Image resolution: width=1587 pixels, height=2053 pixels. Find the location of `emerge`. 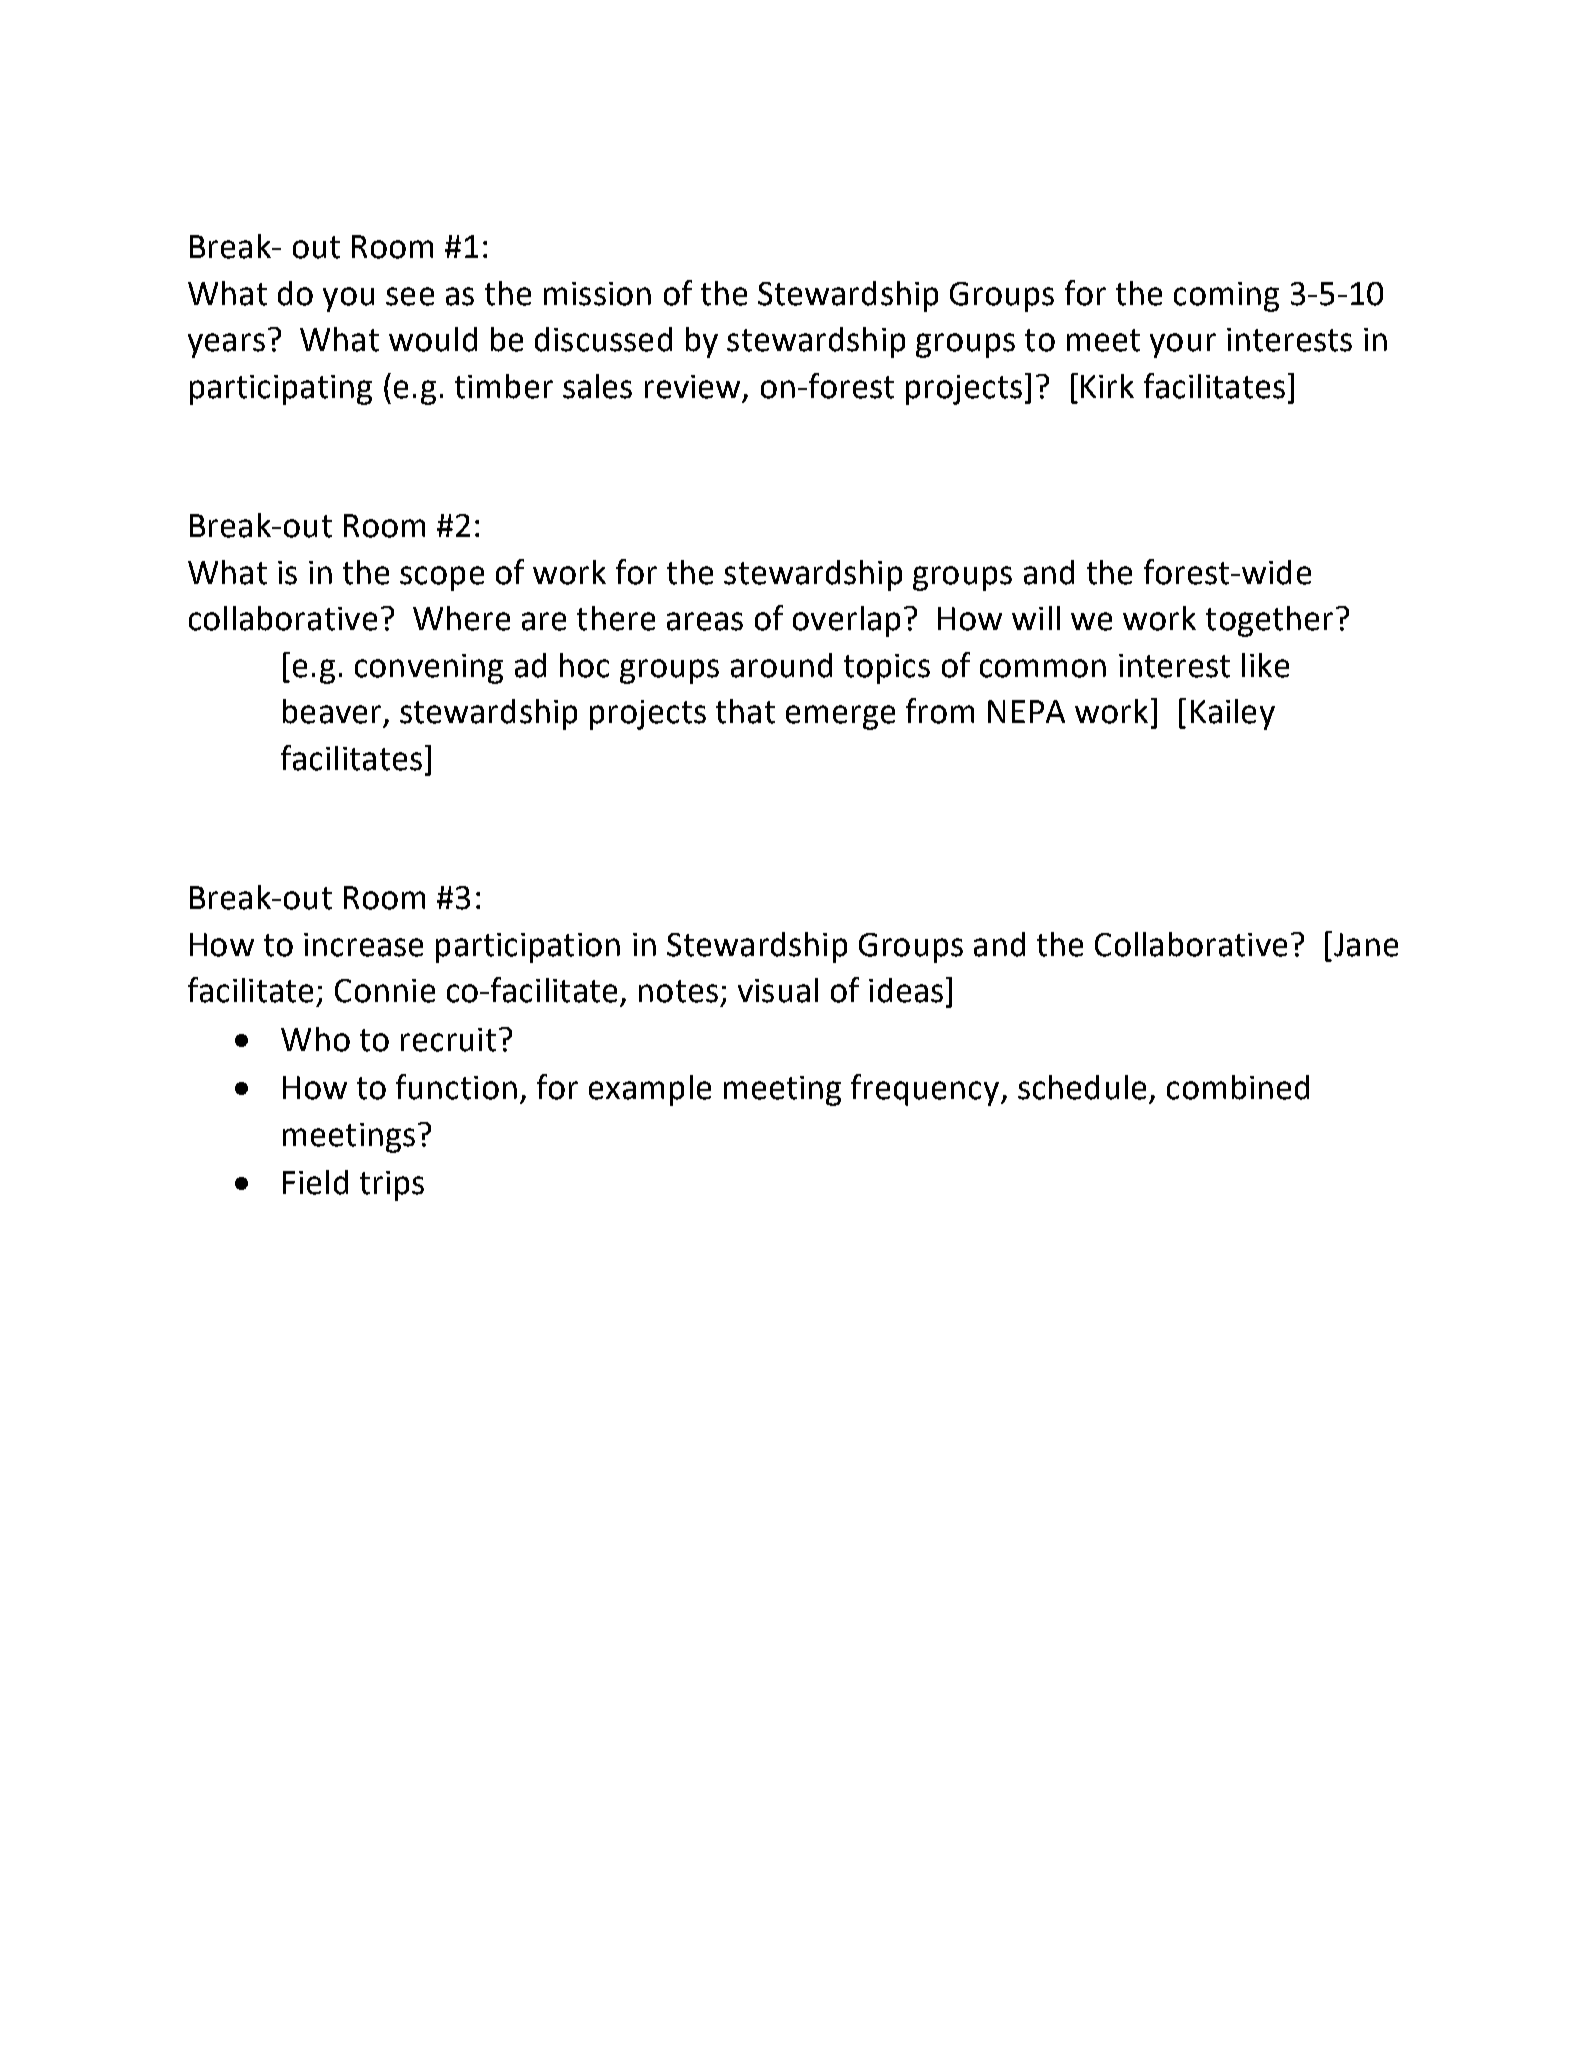

emerge is located at coordinates (840, 717).
